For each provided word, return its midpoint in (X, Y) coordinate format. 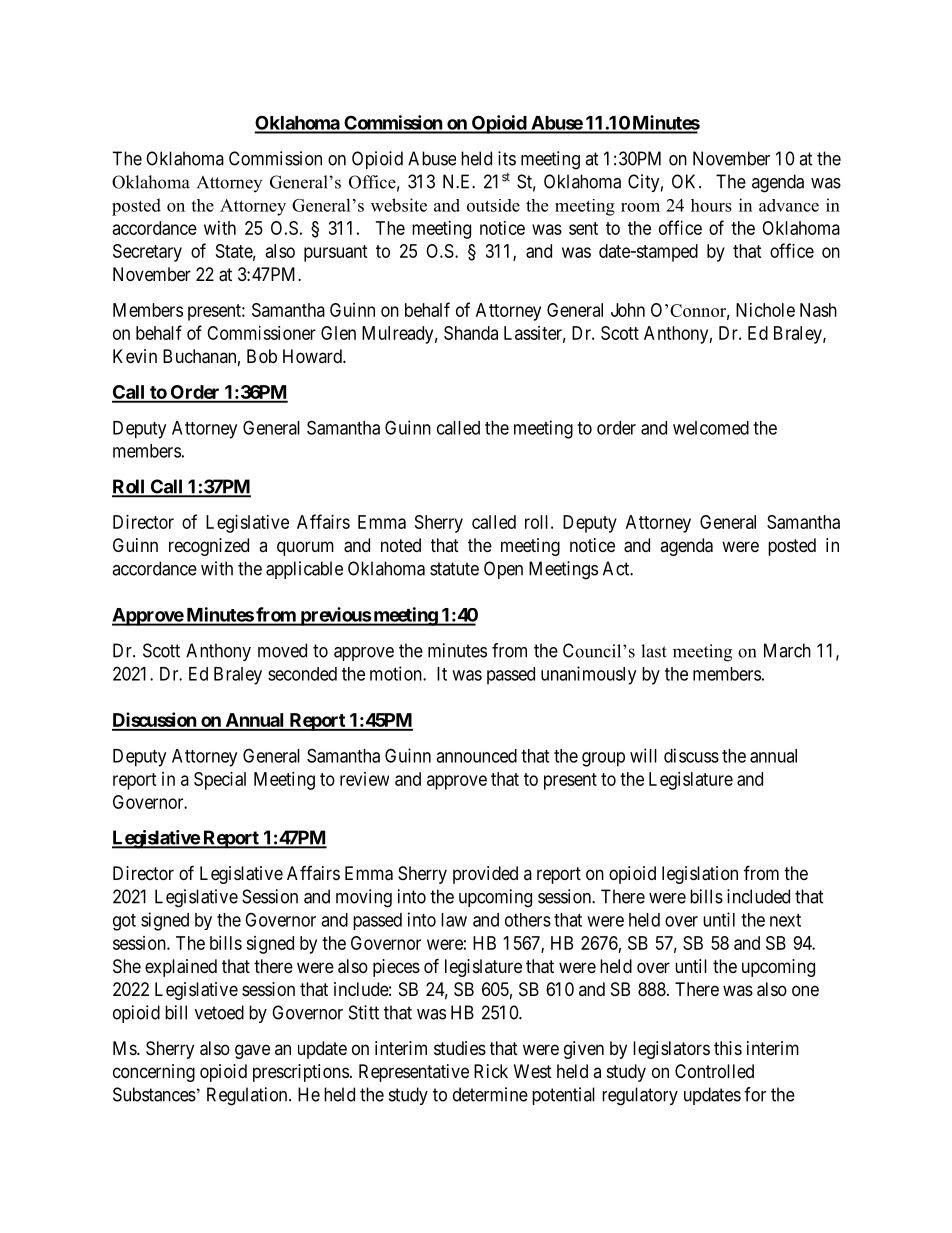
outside (493, 205)
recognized (209, 547)
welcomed (711, 428)
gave (252, 1051)
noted (401, 545)
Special (220, 781)
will (643, 755)
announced (476, 756)
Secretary (147, 253)
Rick (491, 1071)
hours (711, 205)
